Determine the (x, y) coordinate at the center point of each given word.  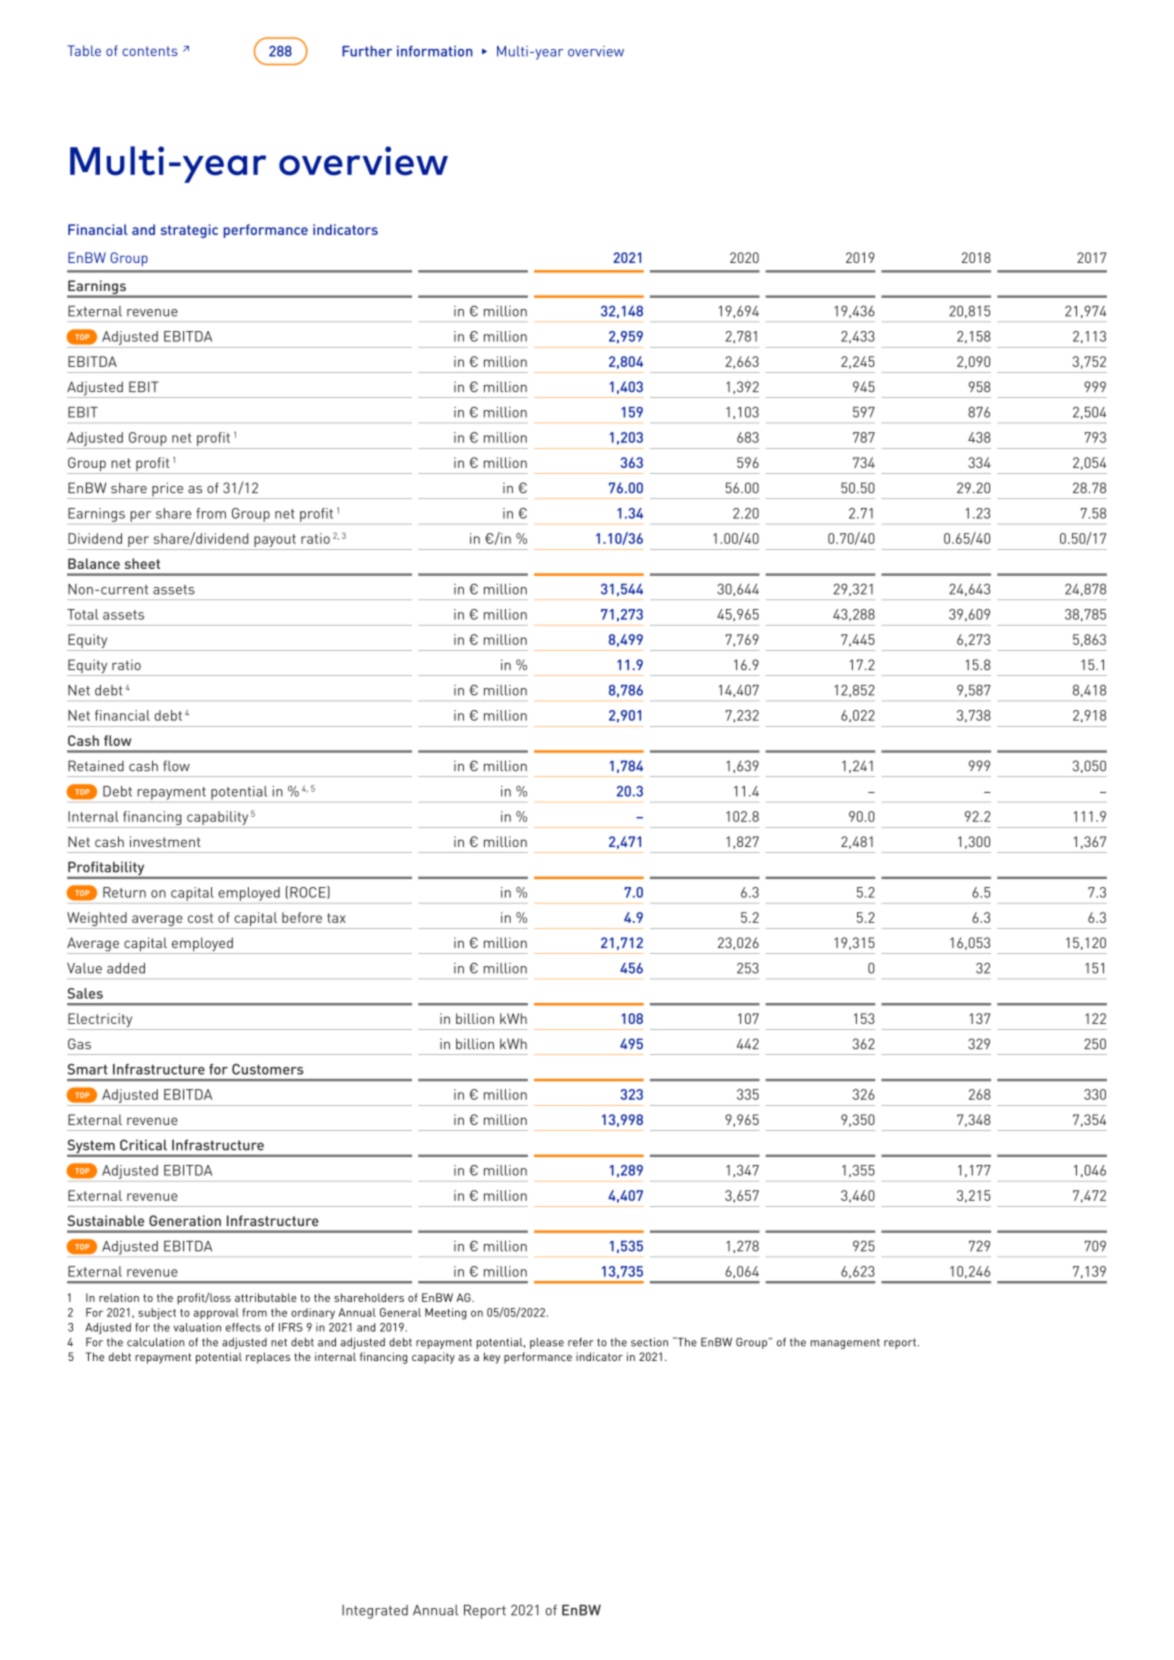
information (435, 51)
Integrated (375, 1612)
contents (150, 51)
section (649, 1342)
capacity (433, 1358)
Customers (268, 1069)
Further (367, 51)
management (845, 1344)
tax (336, 918)
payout (275, 540)
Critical (143, 1145)
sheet (142, 563)
